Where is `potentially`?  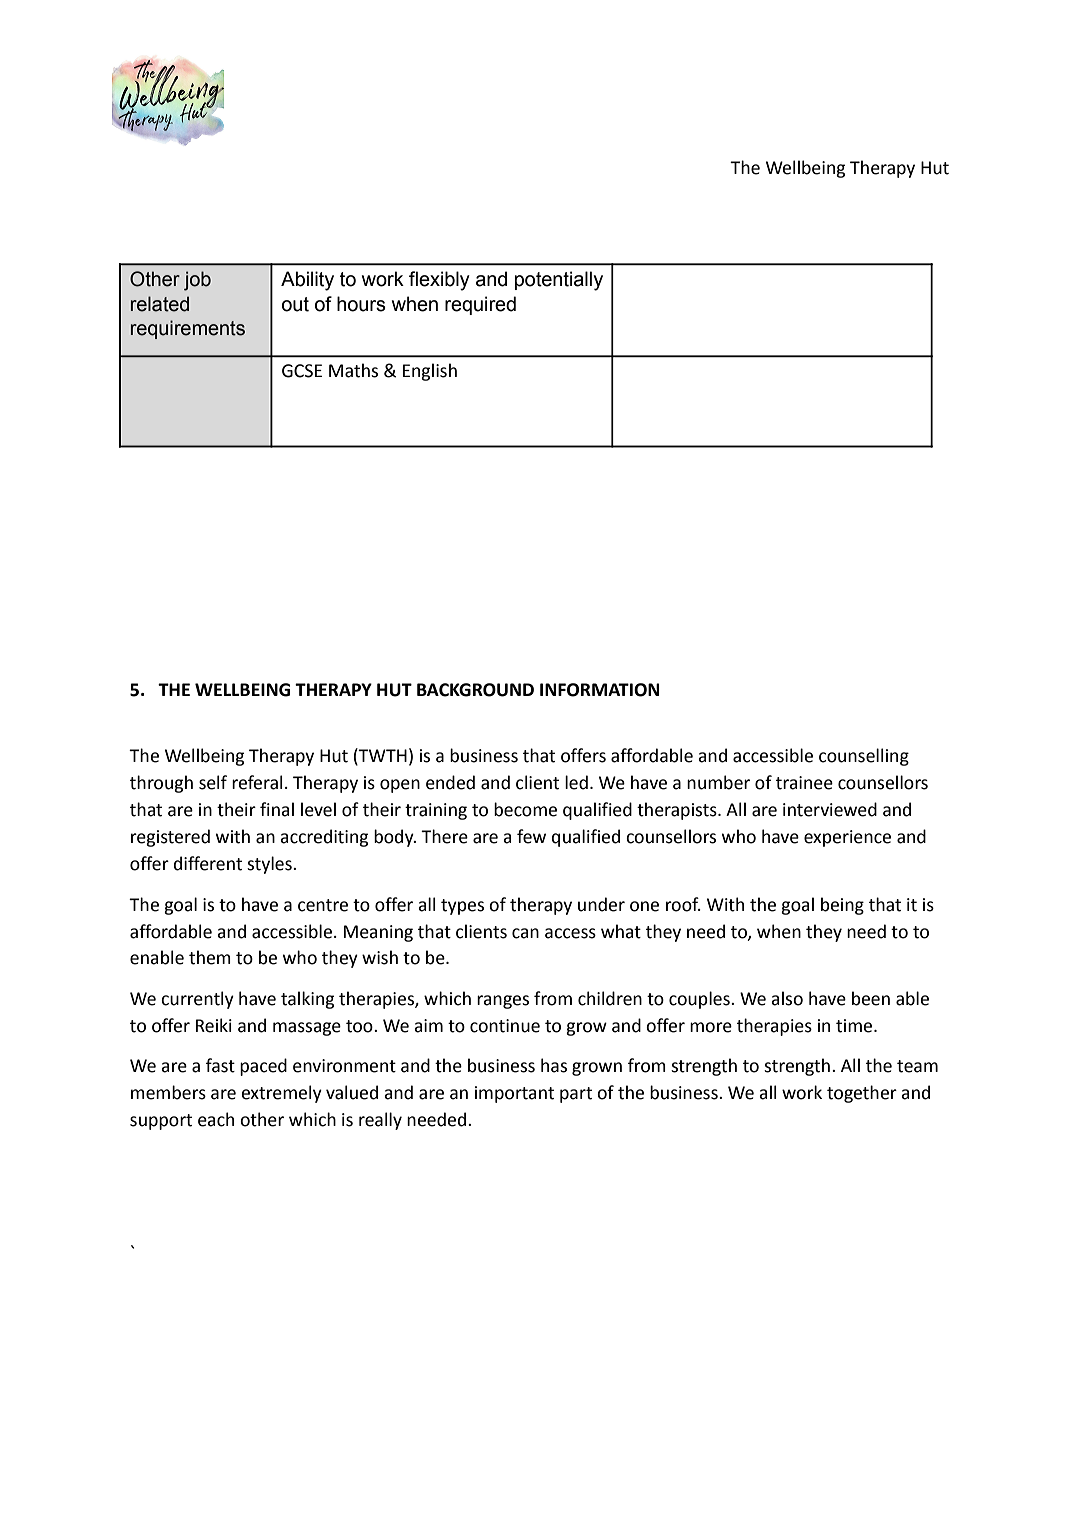 potentially is located at coordinates (559, 281).
